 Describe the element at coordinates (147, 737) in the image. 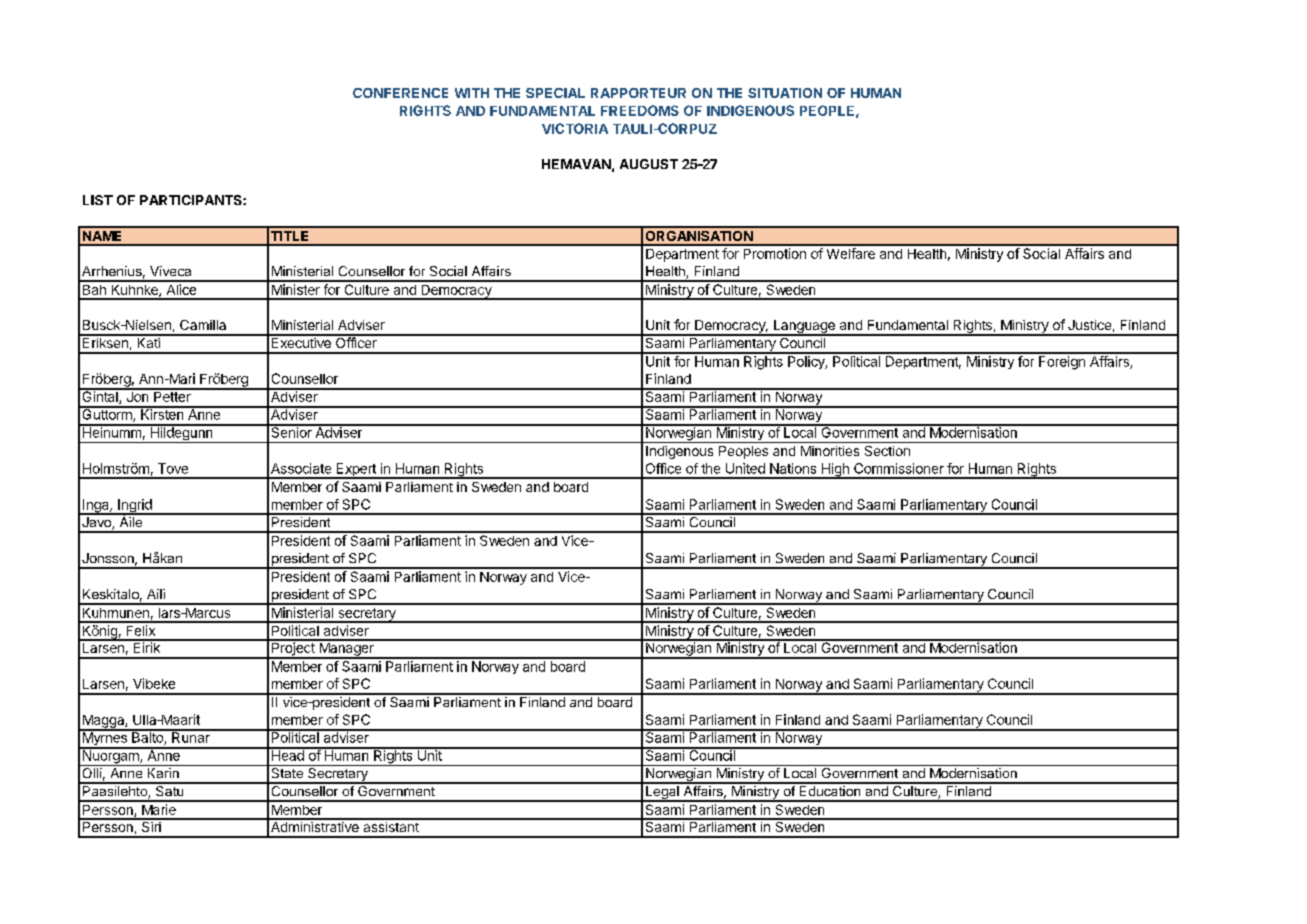

I see `Balto` at that location.
